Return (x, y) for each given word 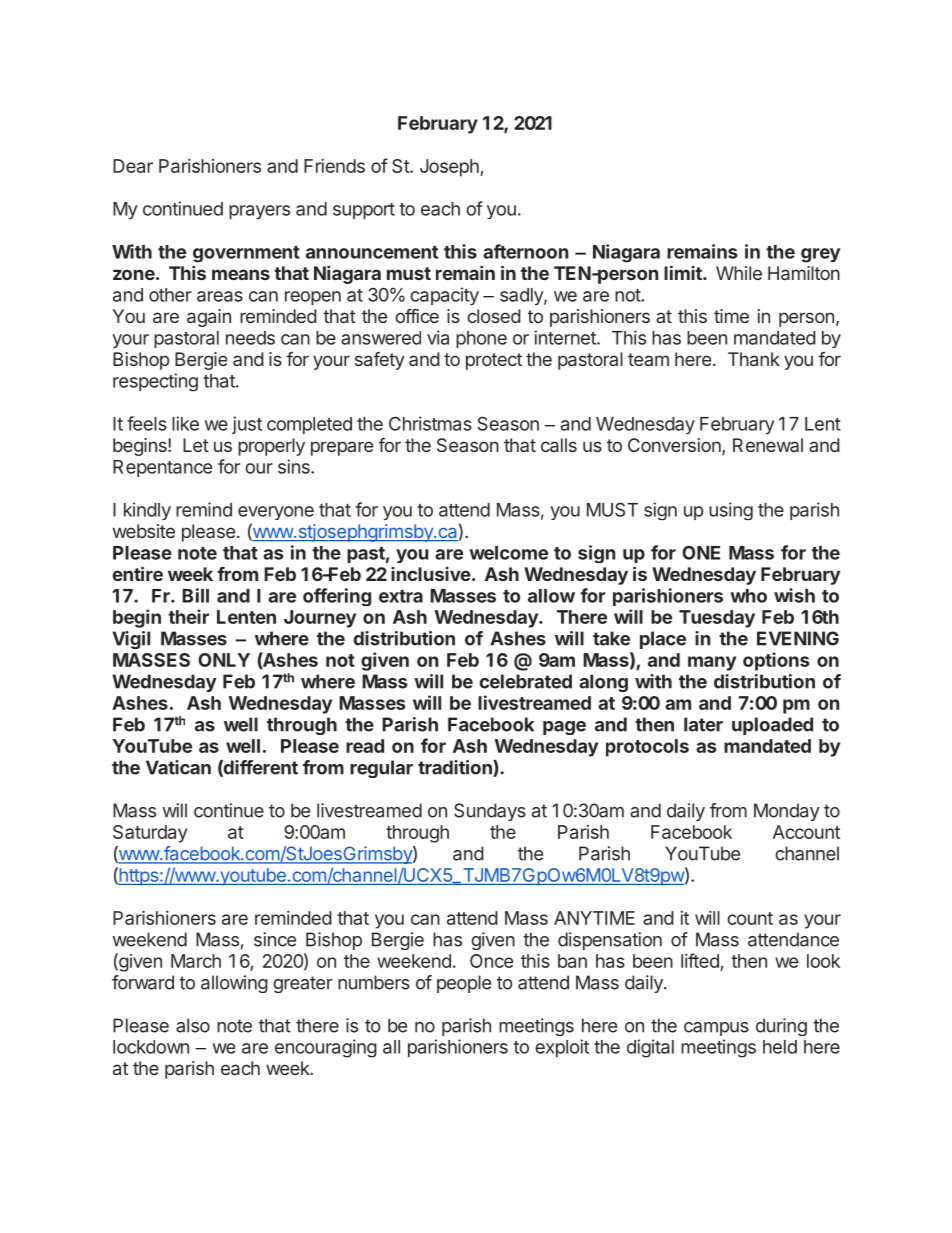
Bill (195, 595)
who (748, 596)
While (739, 273)
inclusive (431, 574)
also (193, 1025)
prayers (259, 212)
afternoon (525, 251)
